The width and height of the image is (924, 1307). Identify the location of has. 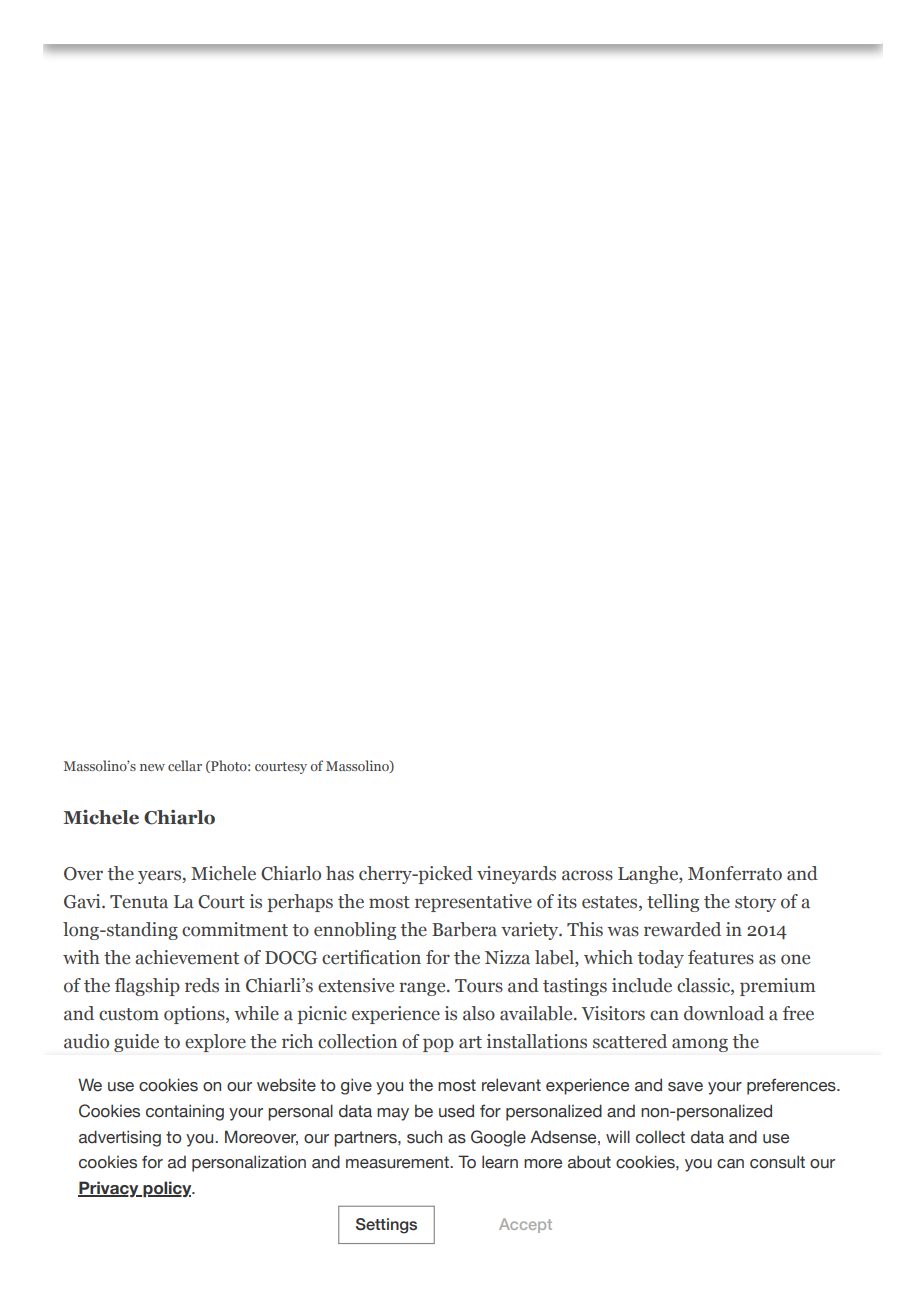
(340, 873).
